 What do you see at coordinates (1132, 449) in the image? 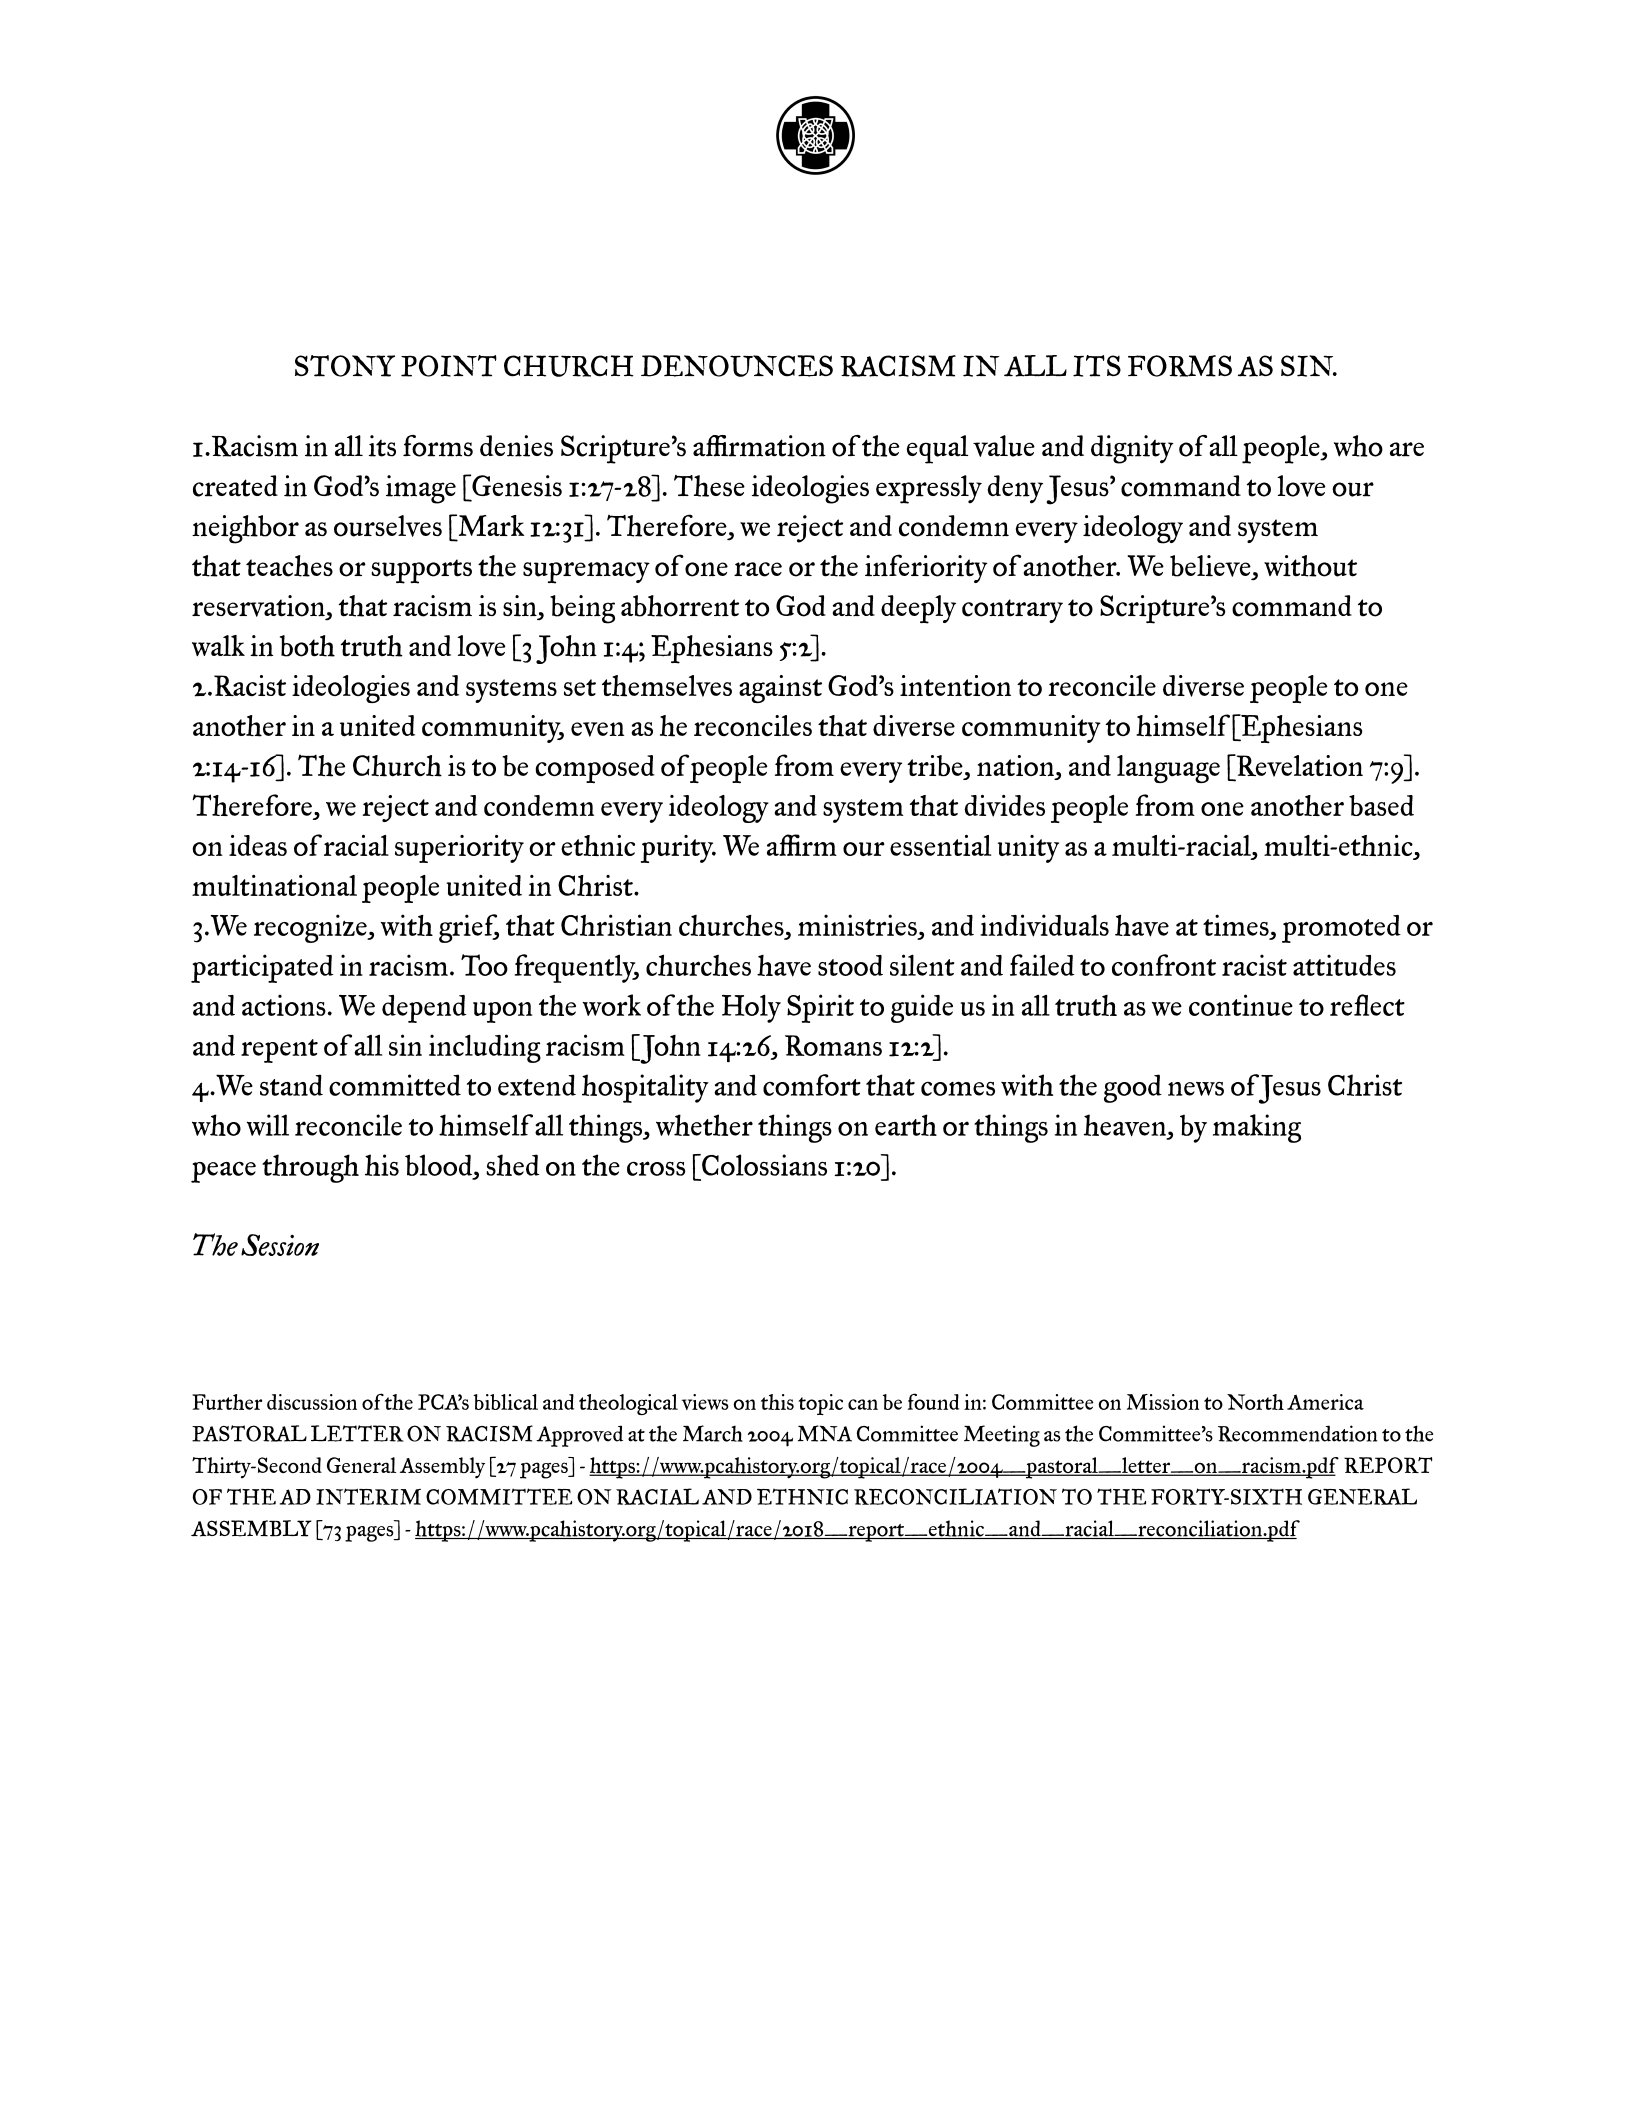
I see `dignity` at bounding box center [1132, 449].
